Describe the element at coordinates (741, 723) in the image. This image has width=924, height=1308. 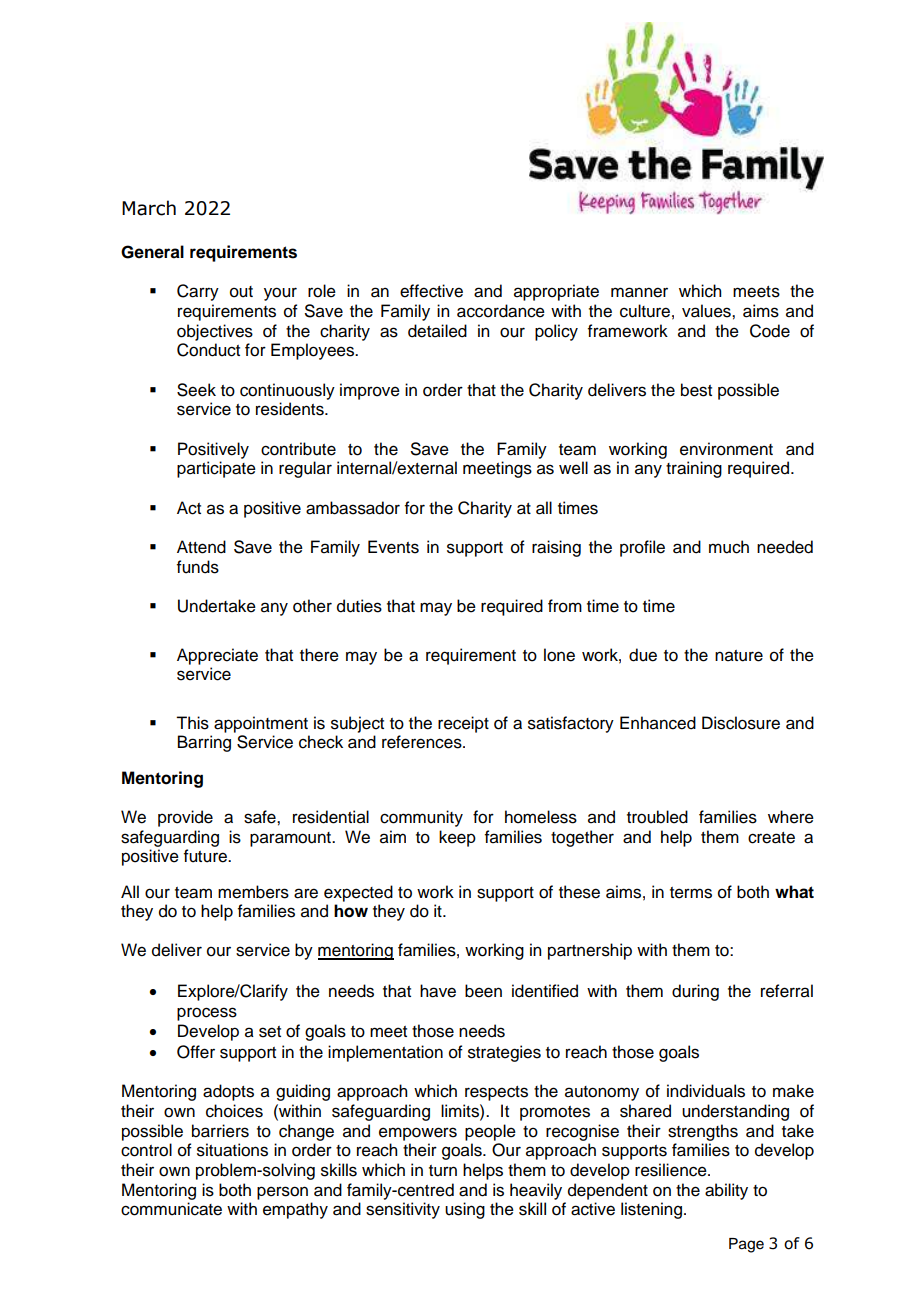
I see `Disclosure` at that location.
